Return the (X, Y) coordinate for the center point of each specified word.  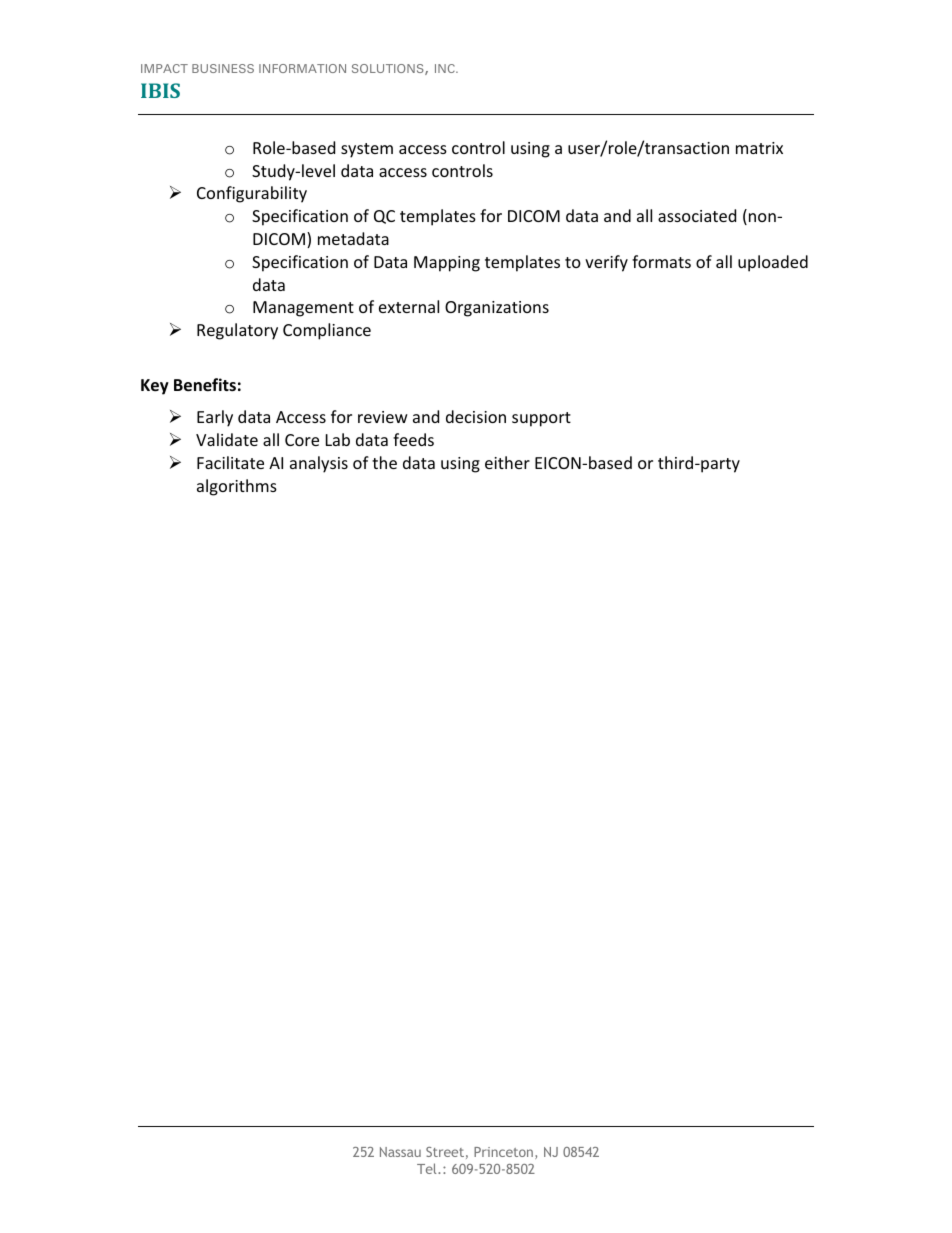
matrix (759, 148)
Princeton (503, 1152)
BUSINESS (223, 68)
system (367, 150)
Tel (428, 1168)
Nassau (400, 1152)
